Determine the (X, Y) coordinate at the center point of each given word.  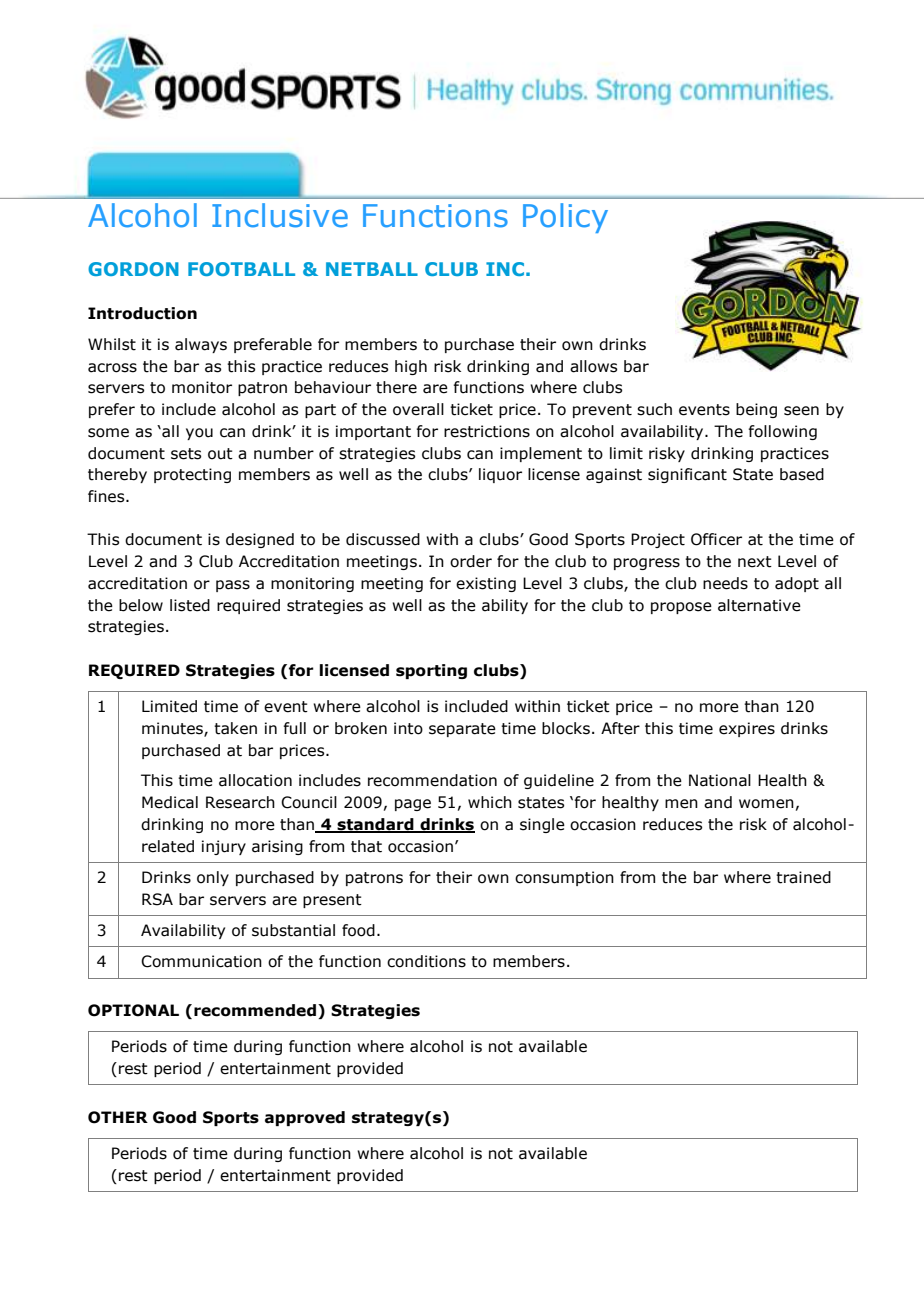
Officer (716, 539)
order (471, 561)
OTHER (118, 1117)
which (490, 802)
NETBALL (372, 269)
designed (260, 540)
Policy (565, 218)
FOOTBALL (241, 269)
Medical (170, 802)
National (720, 780)
